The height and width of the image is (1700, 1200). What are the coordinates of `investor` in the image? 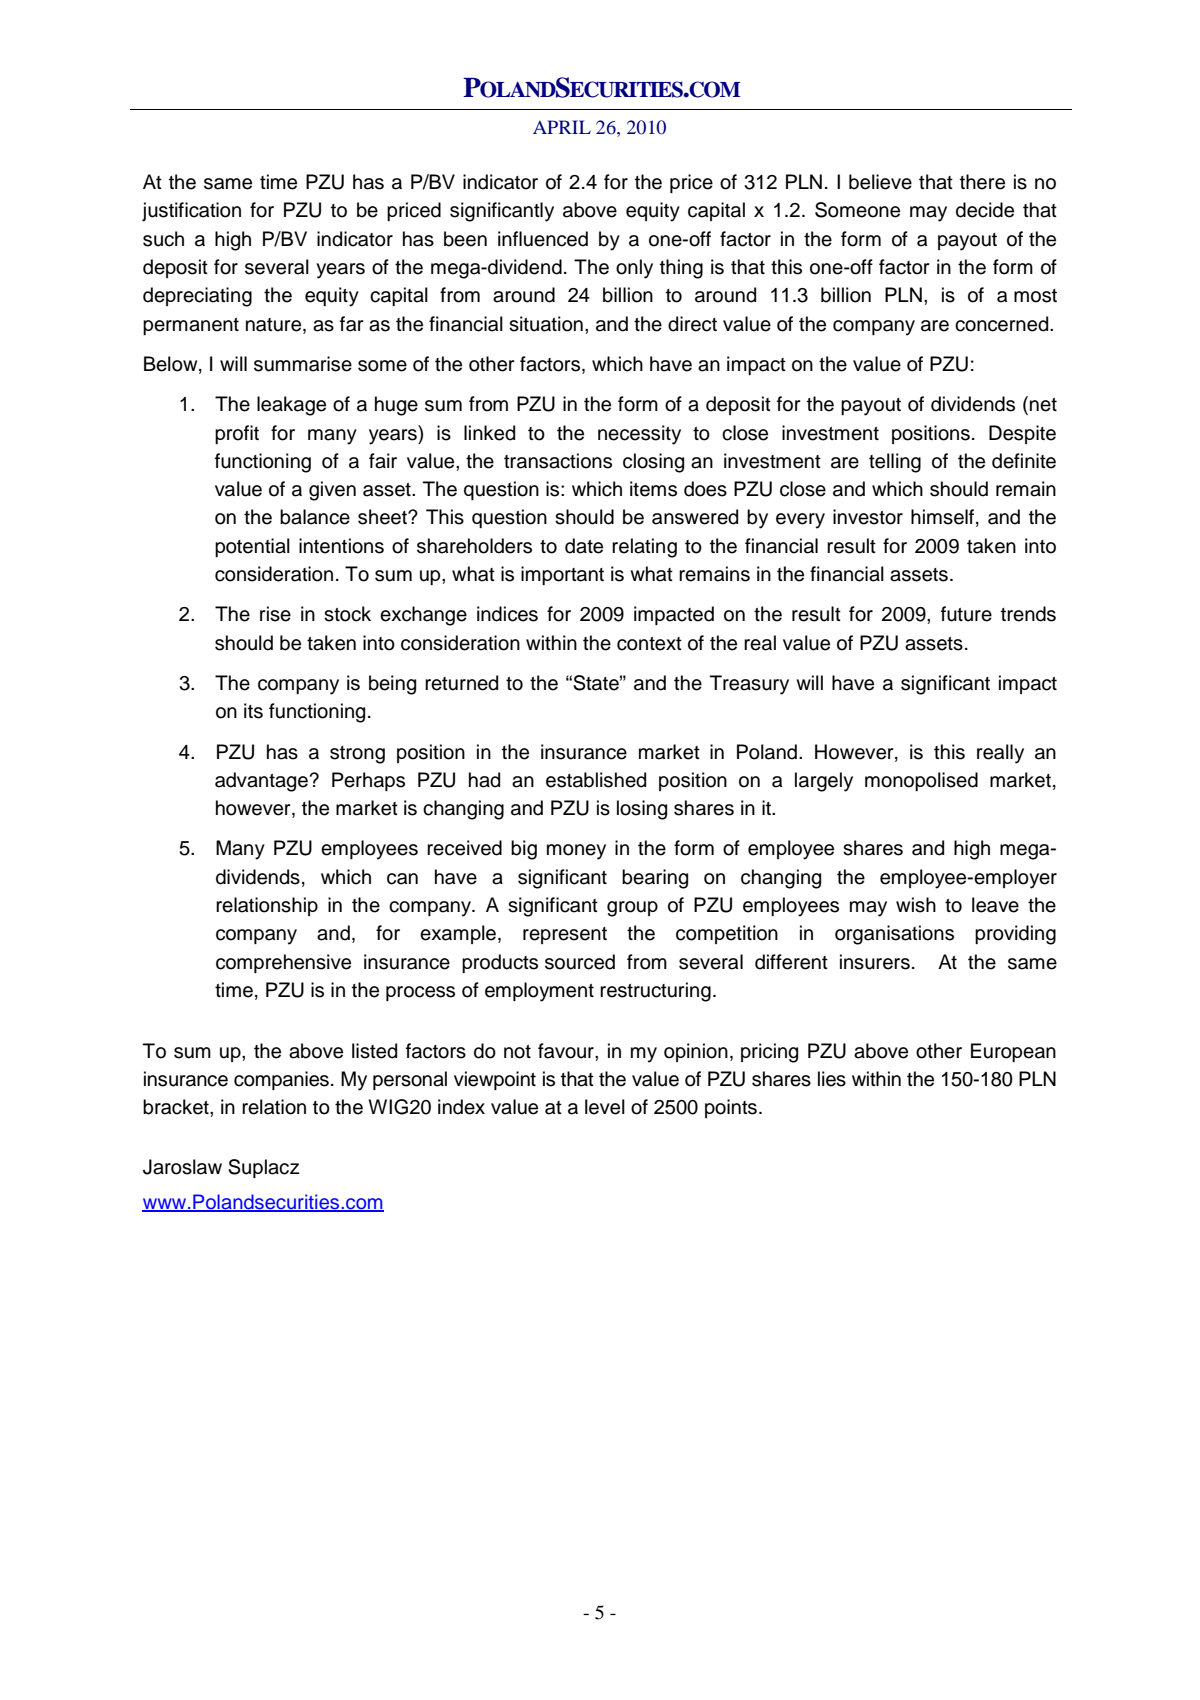 It's located at (868, 517).
